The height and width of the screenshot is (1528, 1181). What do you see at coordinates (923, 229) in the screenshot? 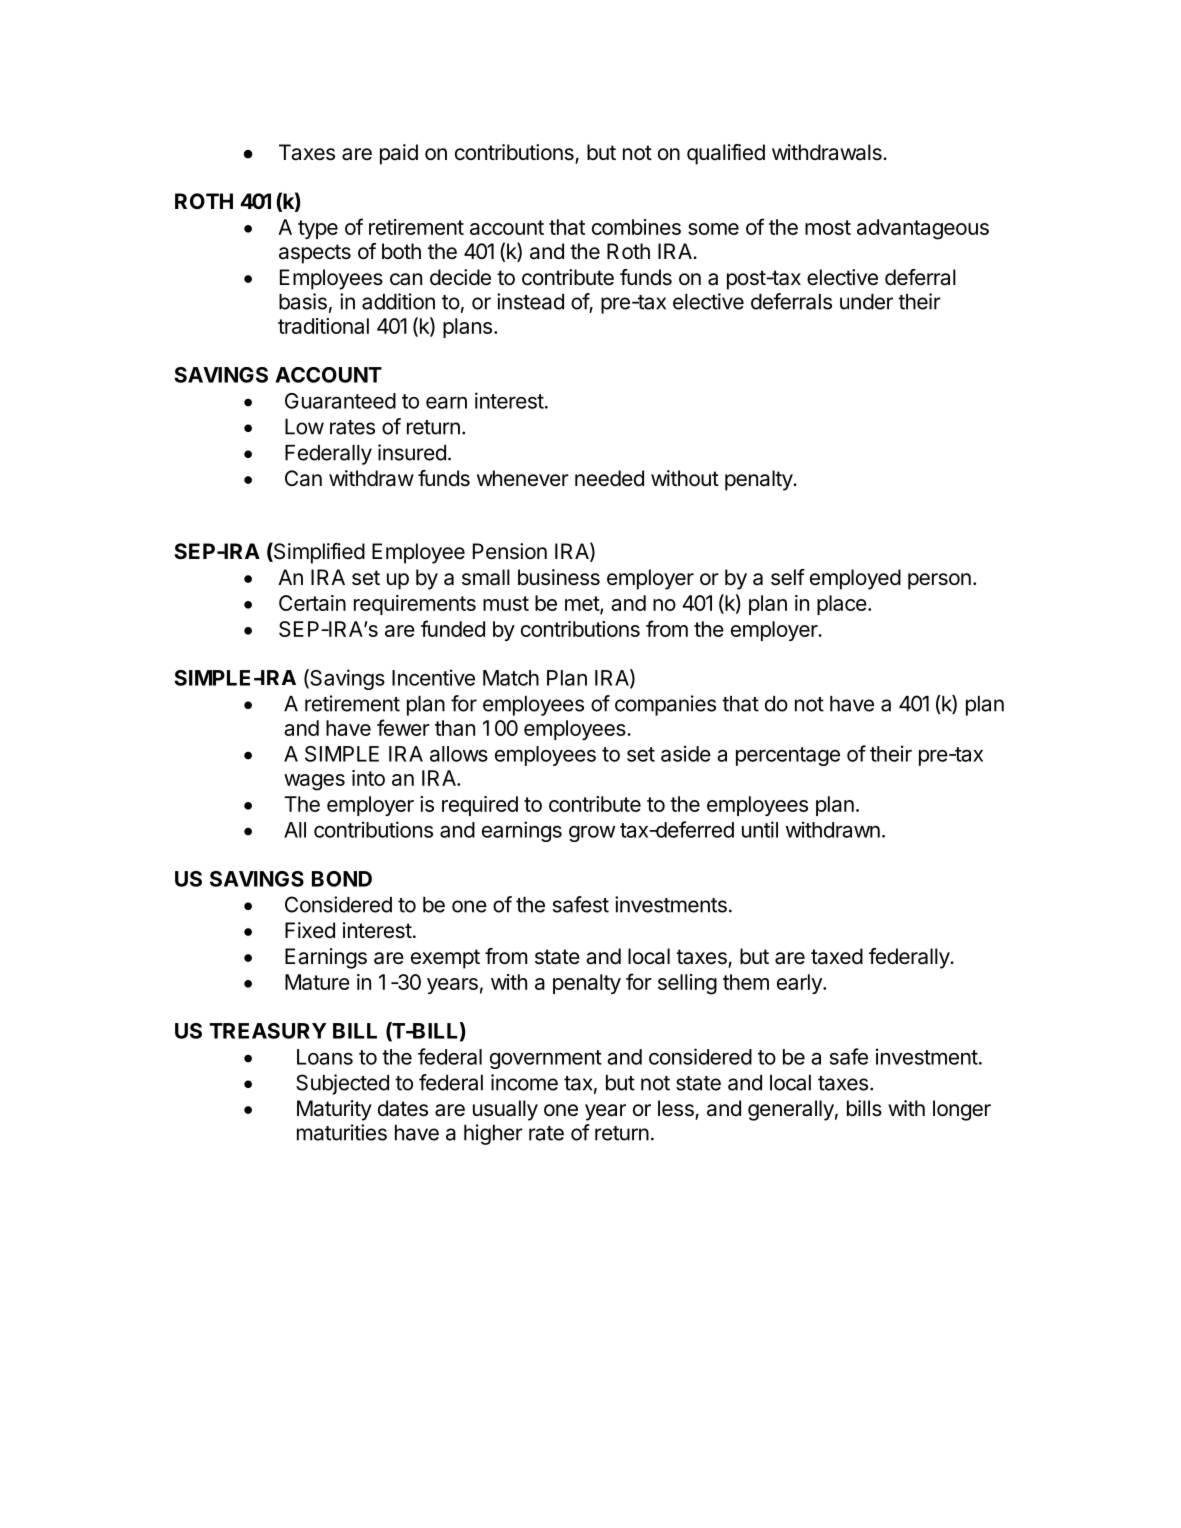
I see `advantageous` at bounding box center [923, 229].
